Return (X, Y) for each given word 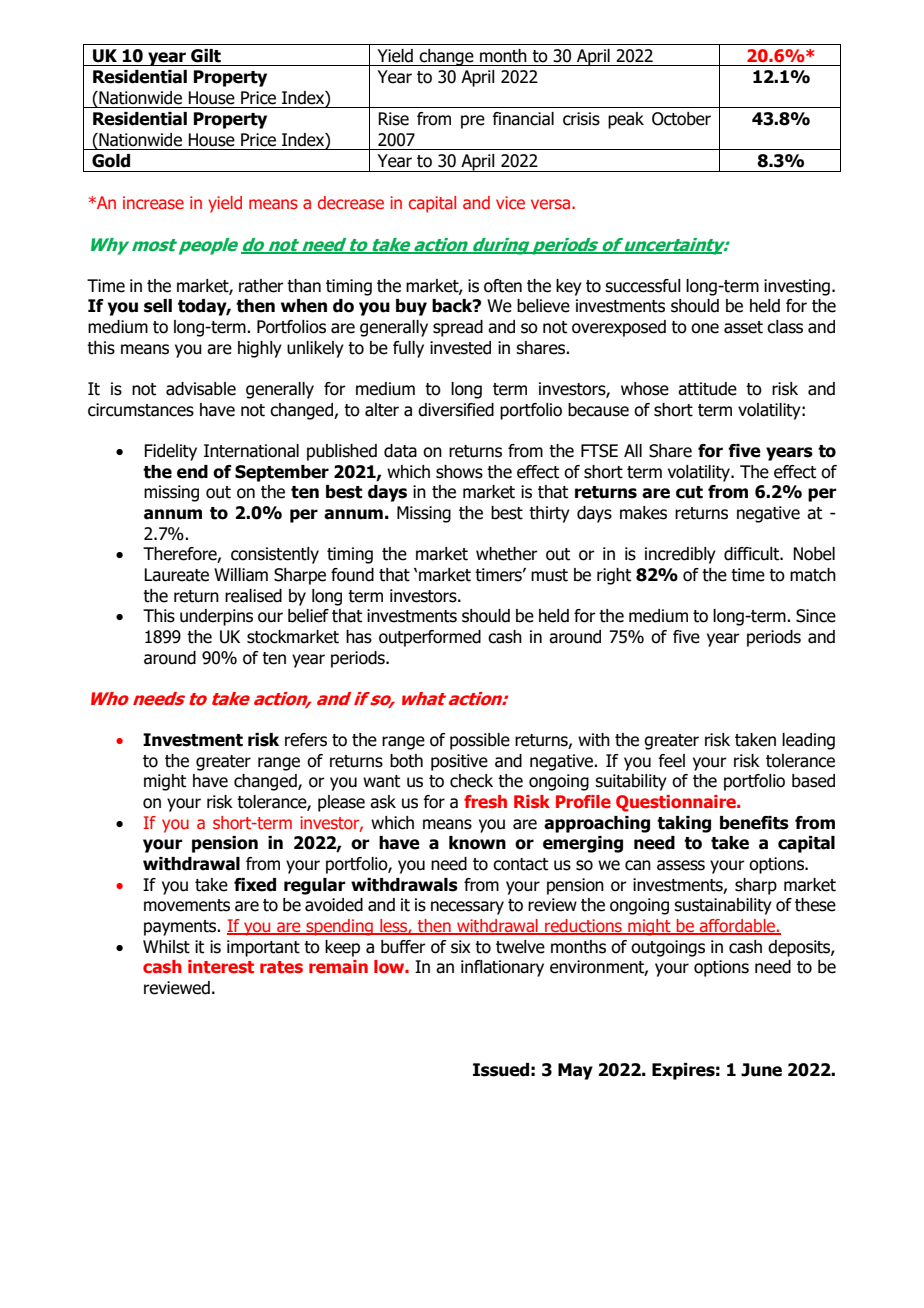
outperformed (430, 638)
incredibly (680, 555)
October (681, 119)
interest (221, 966)
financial (523, 119)
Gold (111, 161)
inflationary (502, 968)
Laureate (176, 575)
